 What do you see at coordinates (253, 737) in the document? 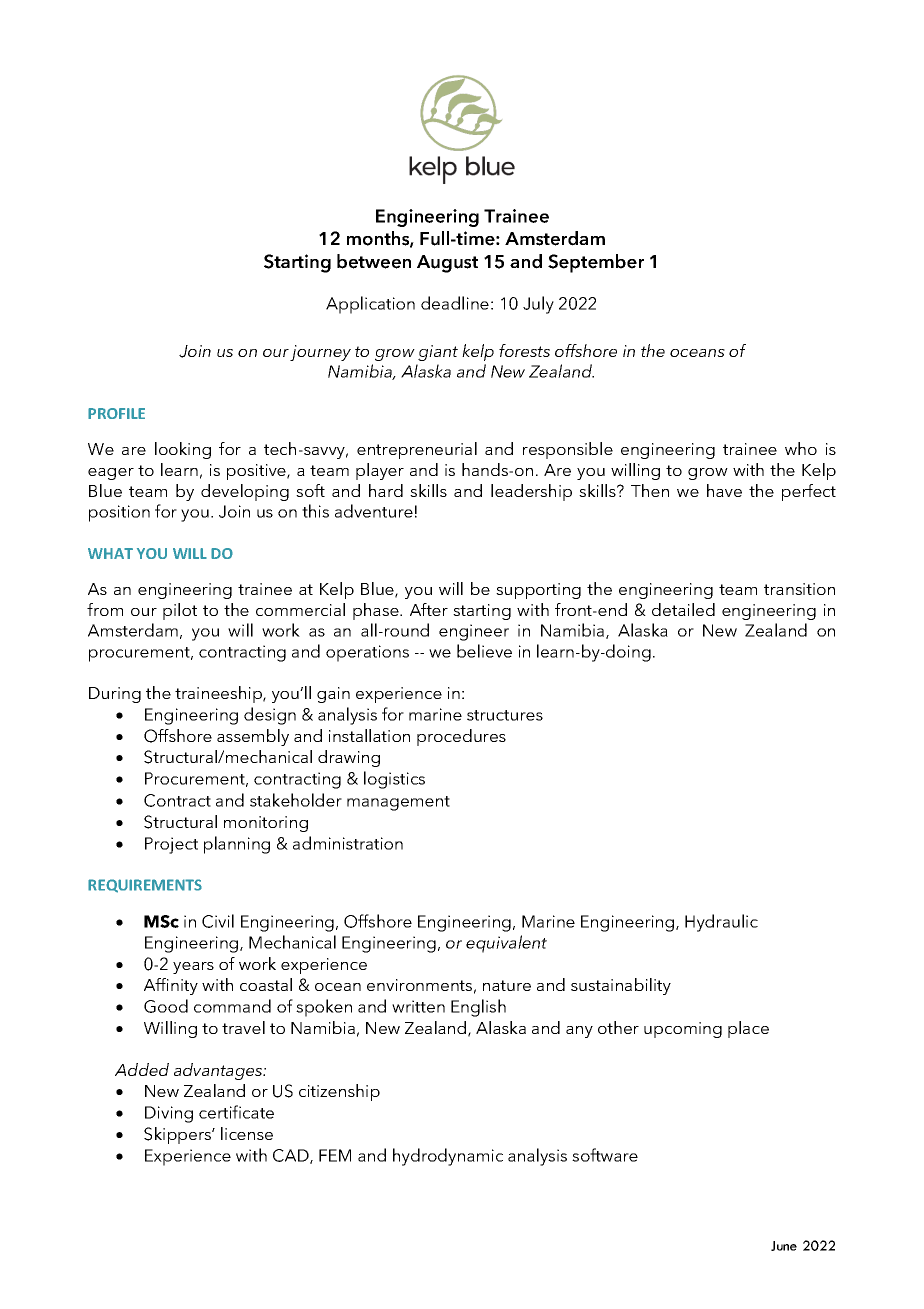
I see `assembly` at bounding box center [253, 737].
